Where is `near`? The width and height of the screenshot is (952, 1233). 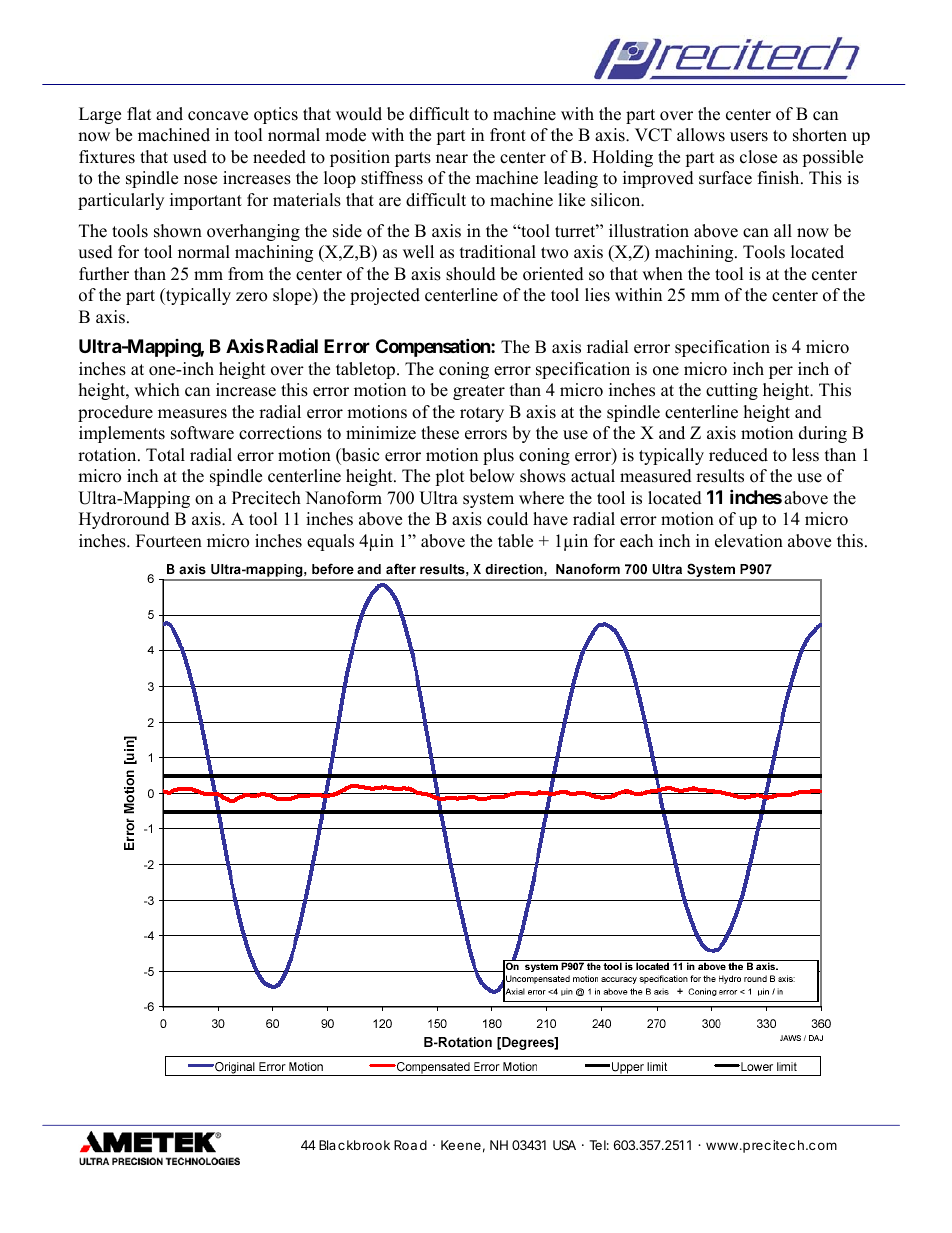 near is located at coordinates (452, 159).
